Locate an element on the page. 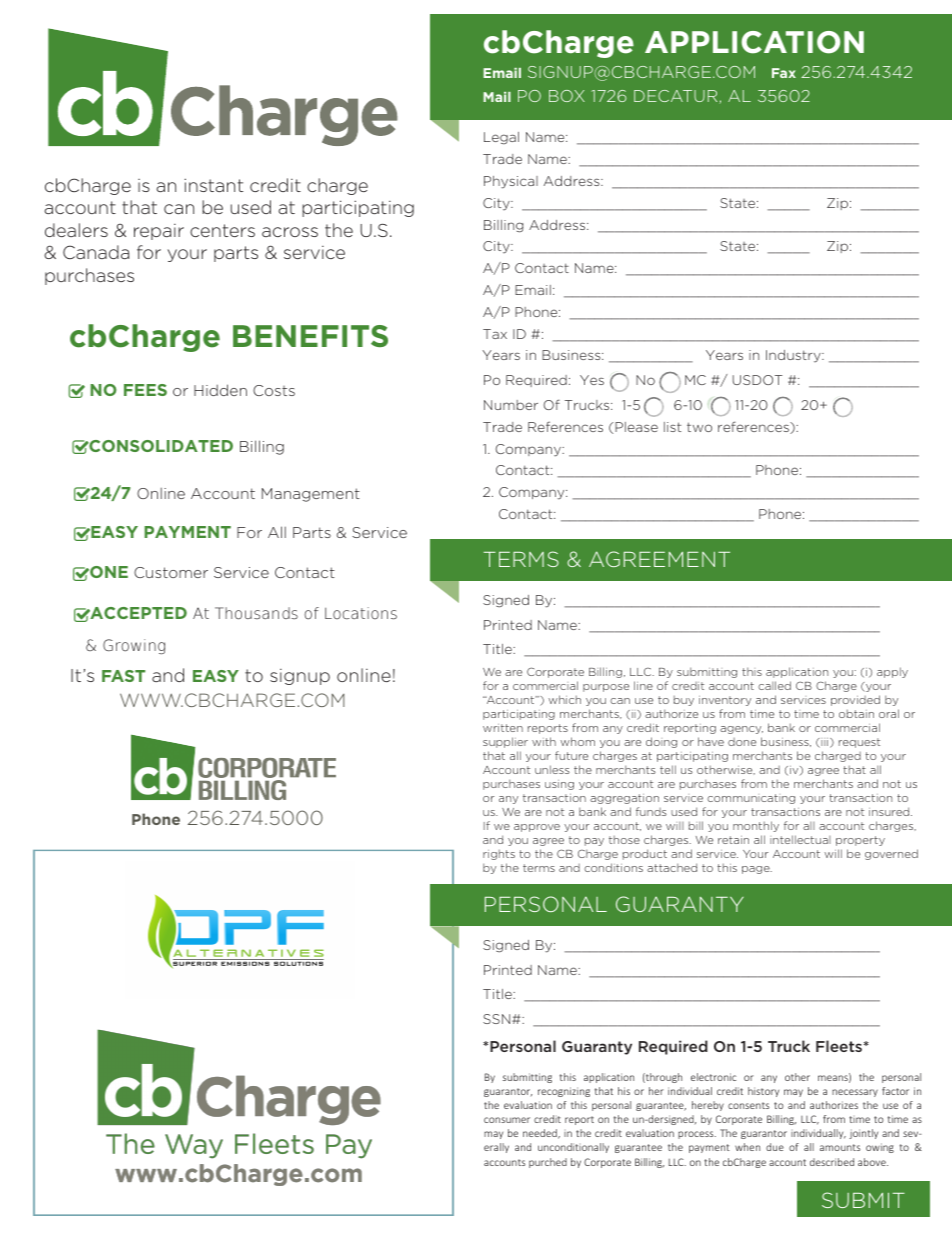  rights is located at coordinates (499, 854).
